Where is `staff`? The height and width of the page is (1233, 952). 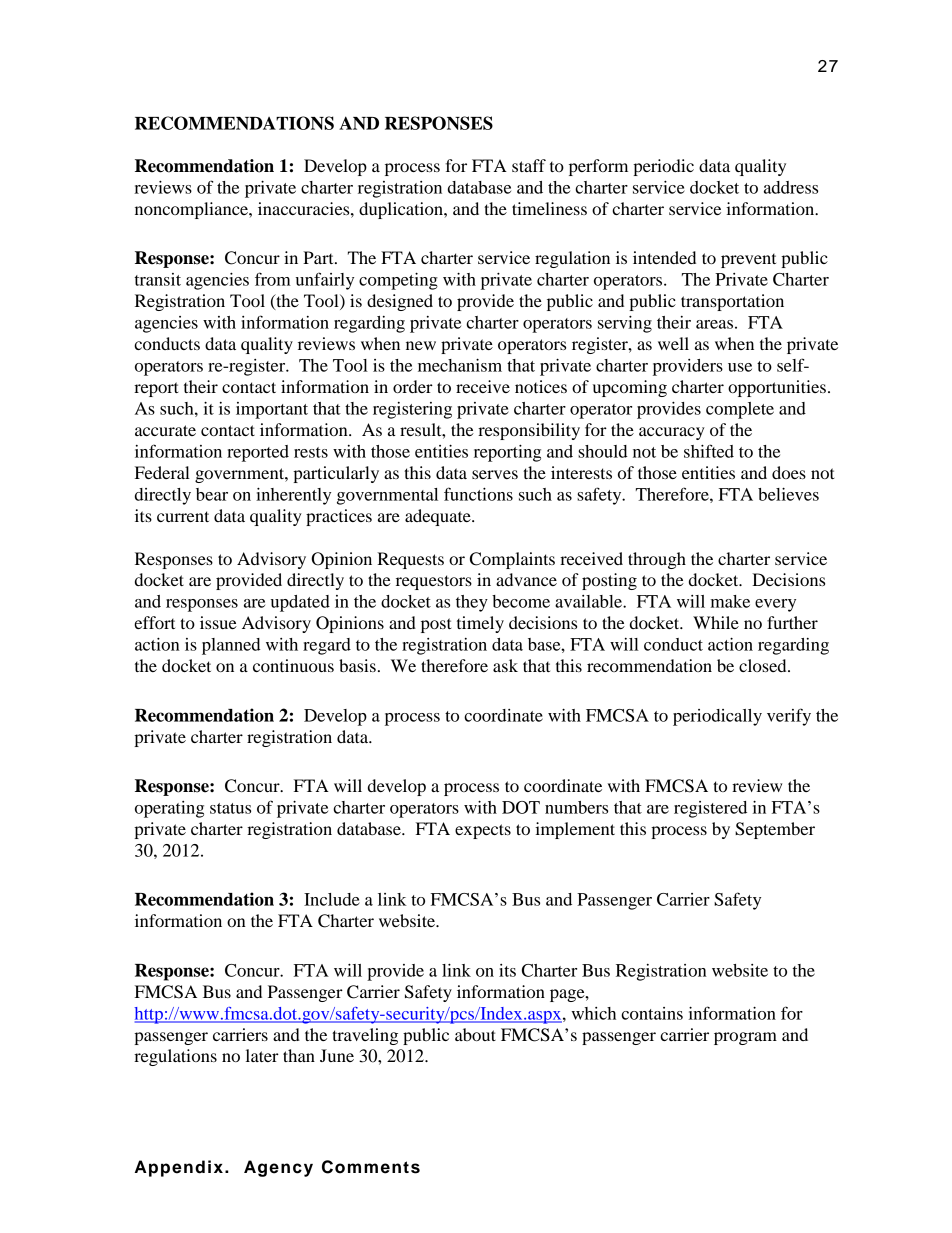
staff is located at coordinates (529, 165).
